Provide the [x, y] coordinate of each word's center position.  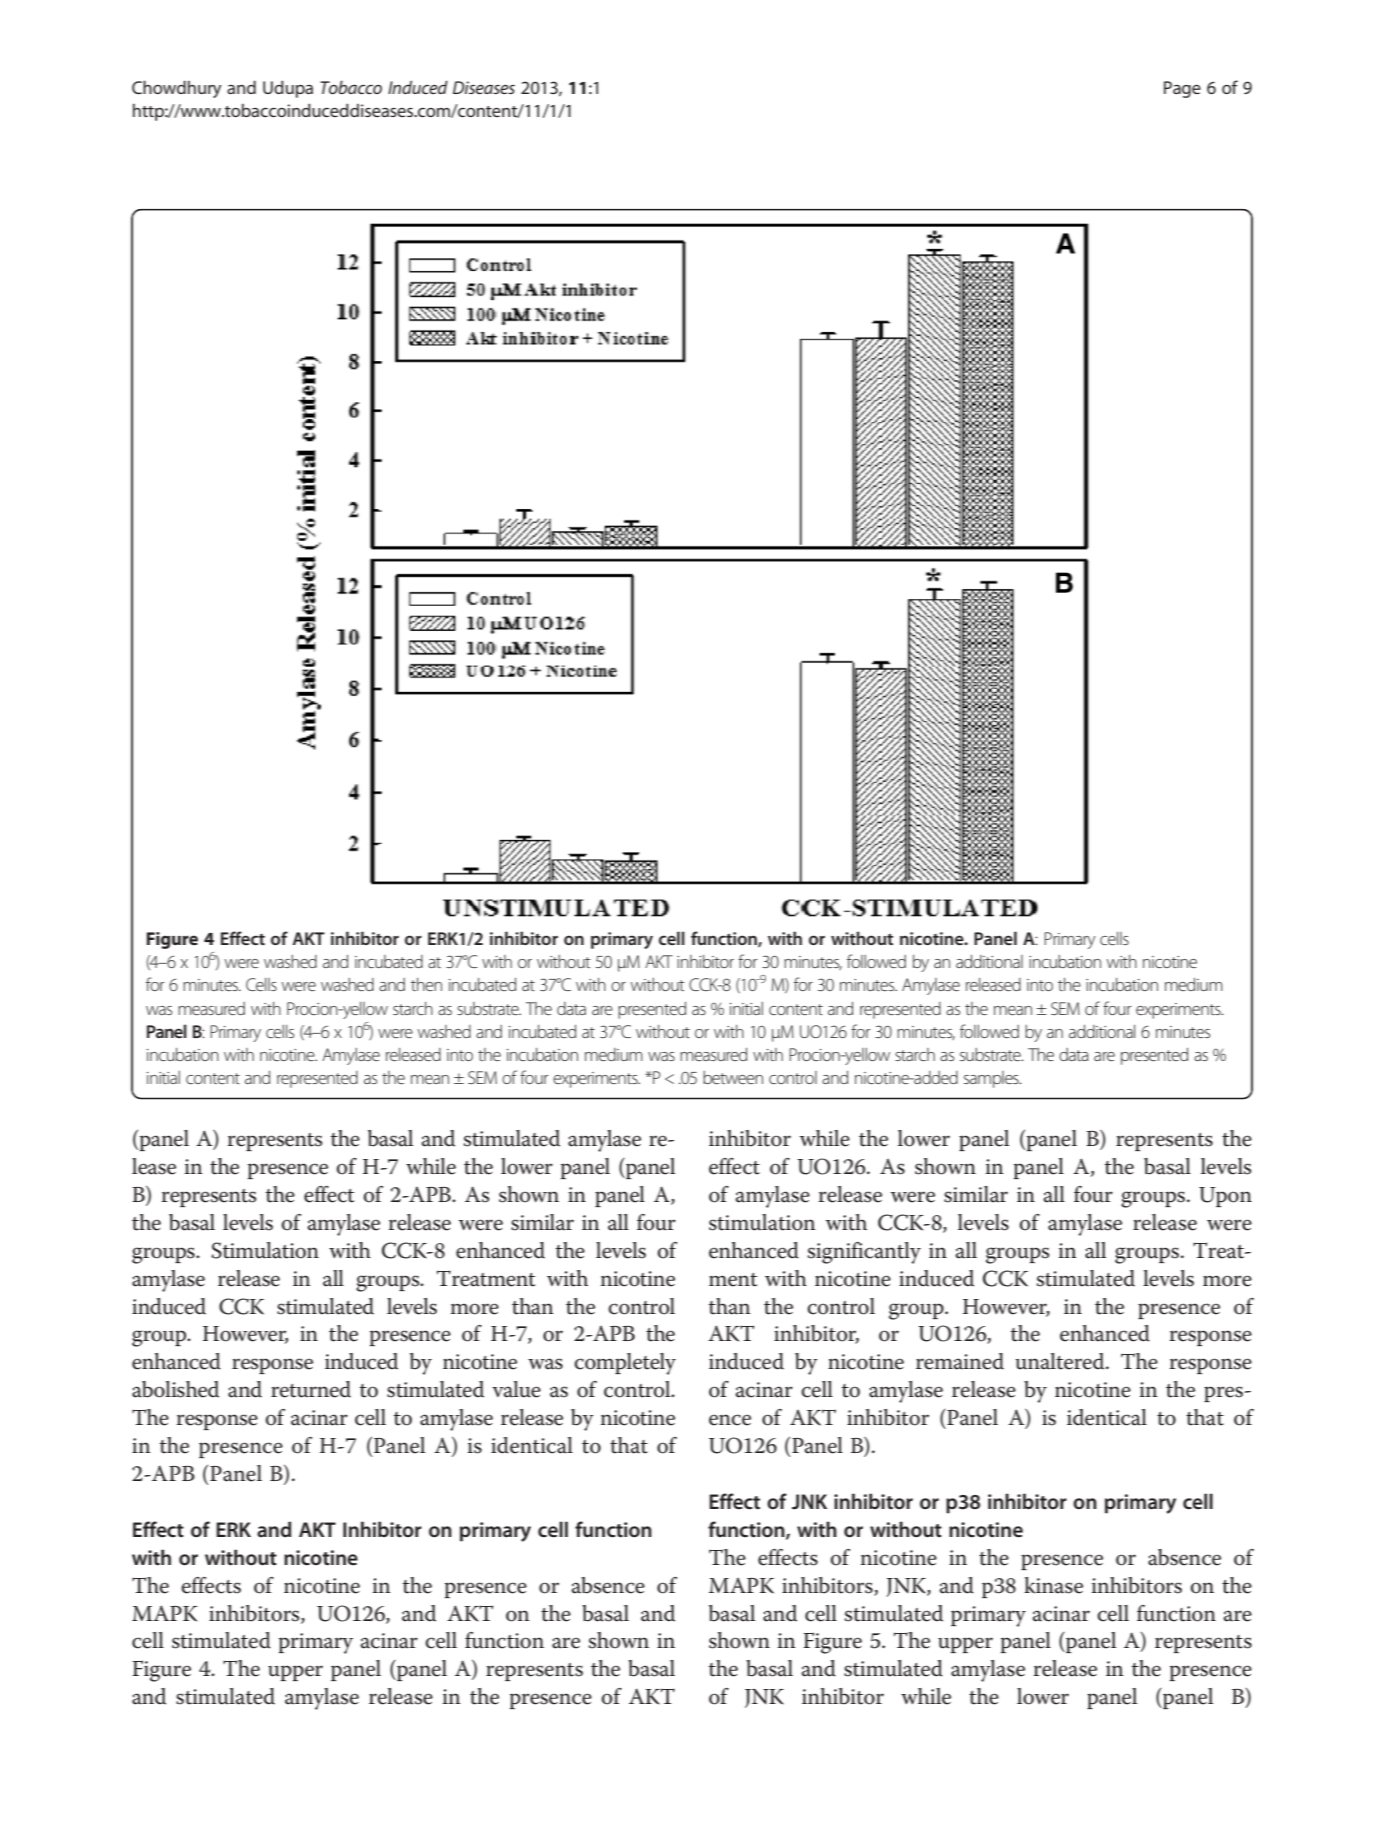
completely [625, 1364]
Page [1182, 89]
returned [311, 1389]
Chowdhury [177, 89]
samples [992, 1079]
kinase [1053, 1585]
